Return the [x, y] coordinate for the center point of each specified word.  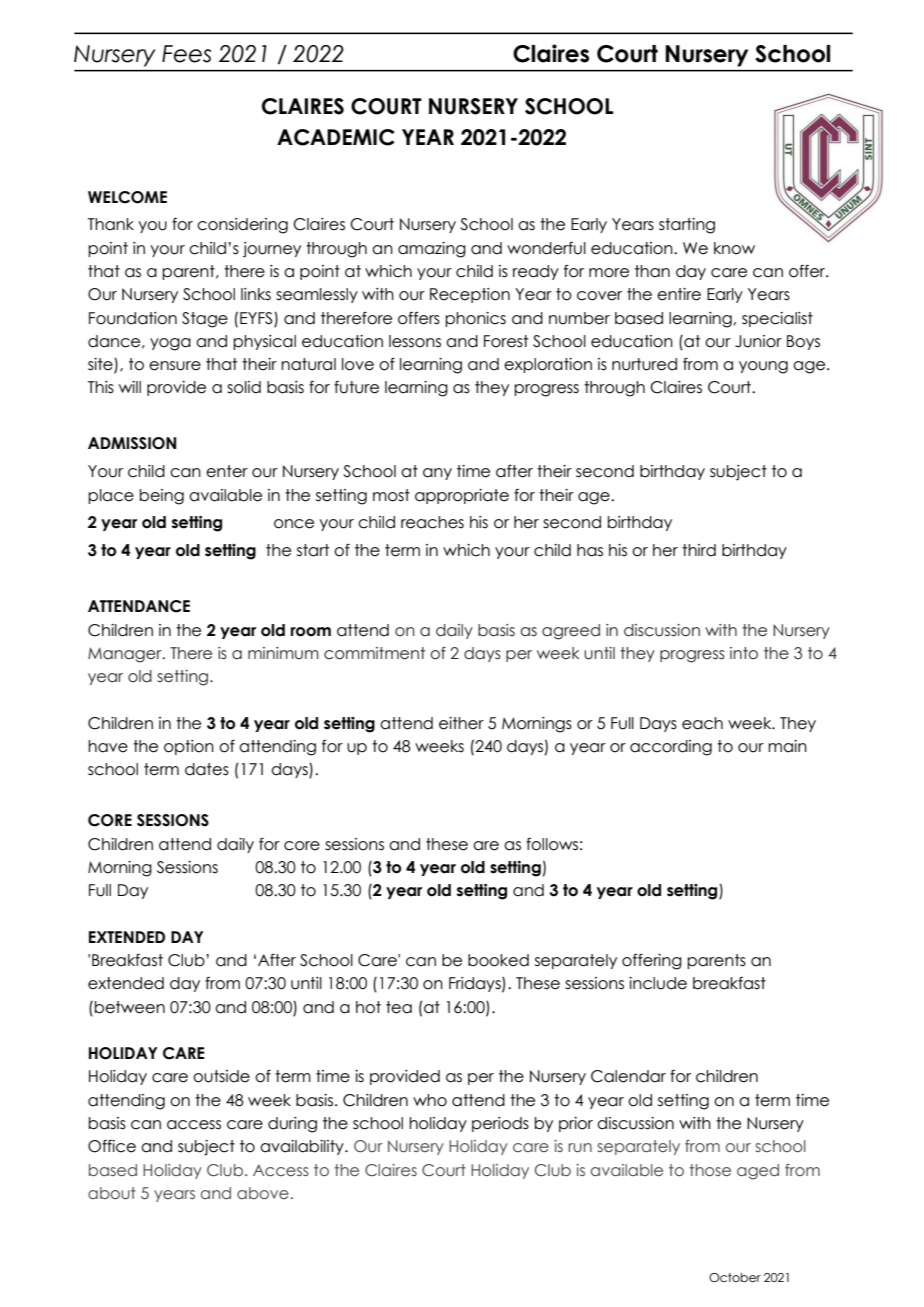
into [744, 653]
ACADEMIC [336, 137]
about [112, 1193]
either [461, 723]
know [734, 248]
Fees [186, 54]
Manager [126, 655]
